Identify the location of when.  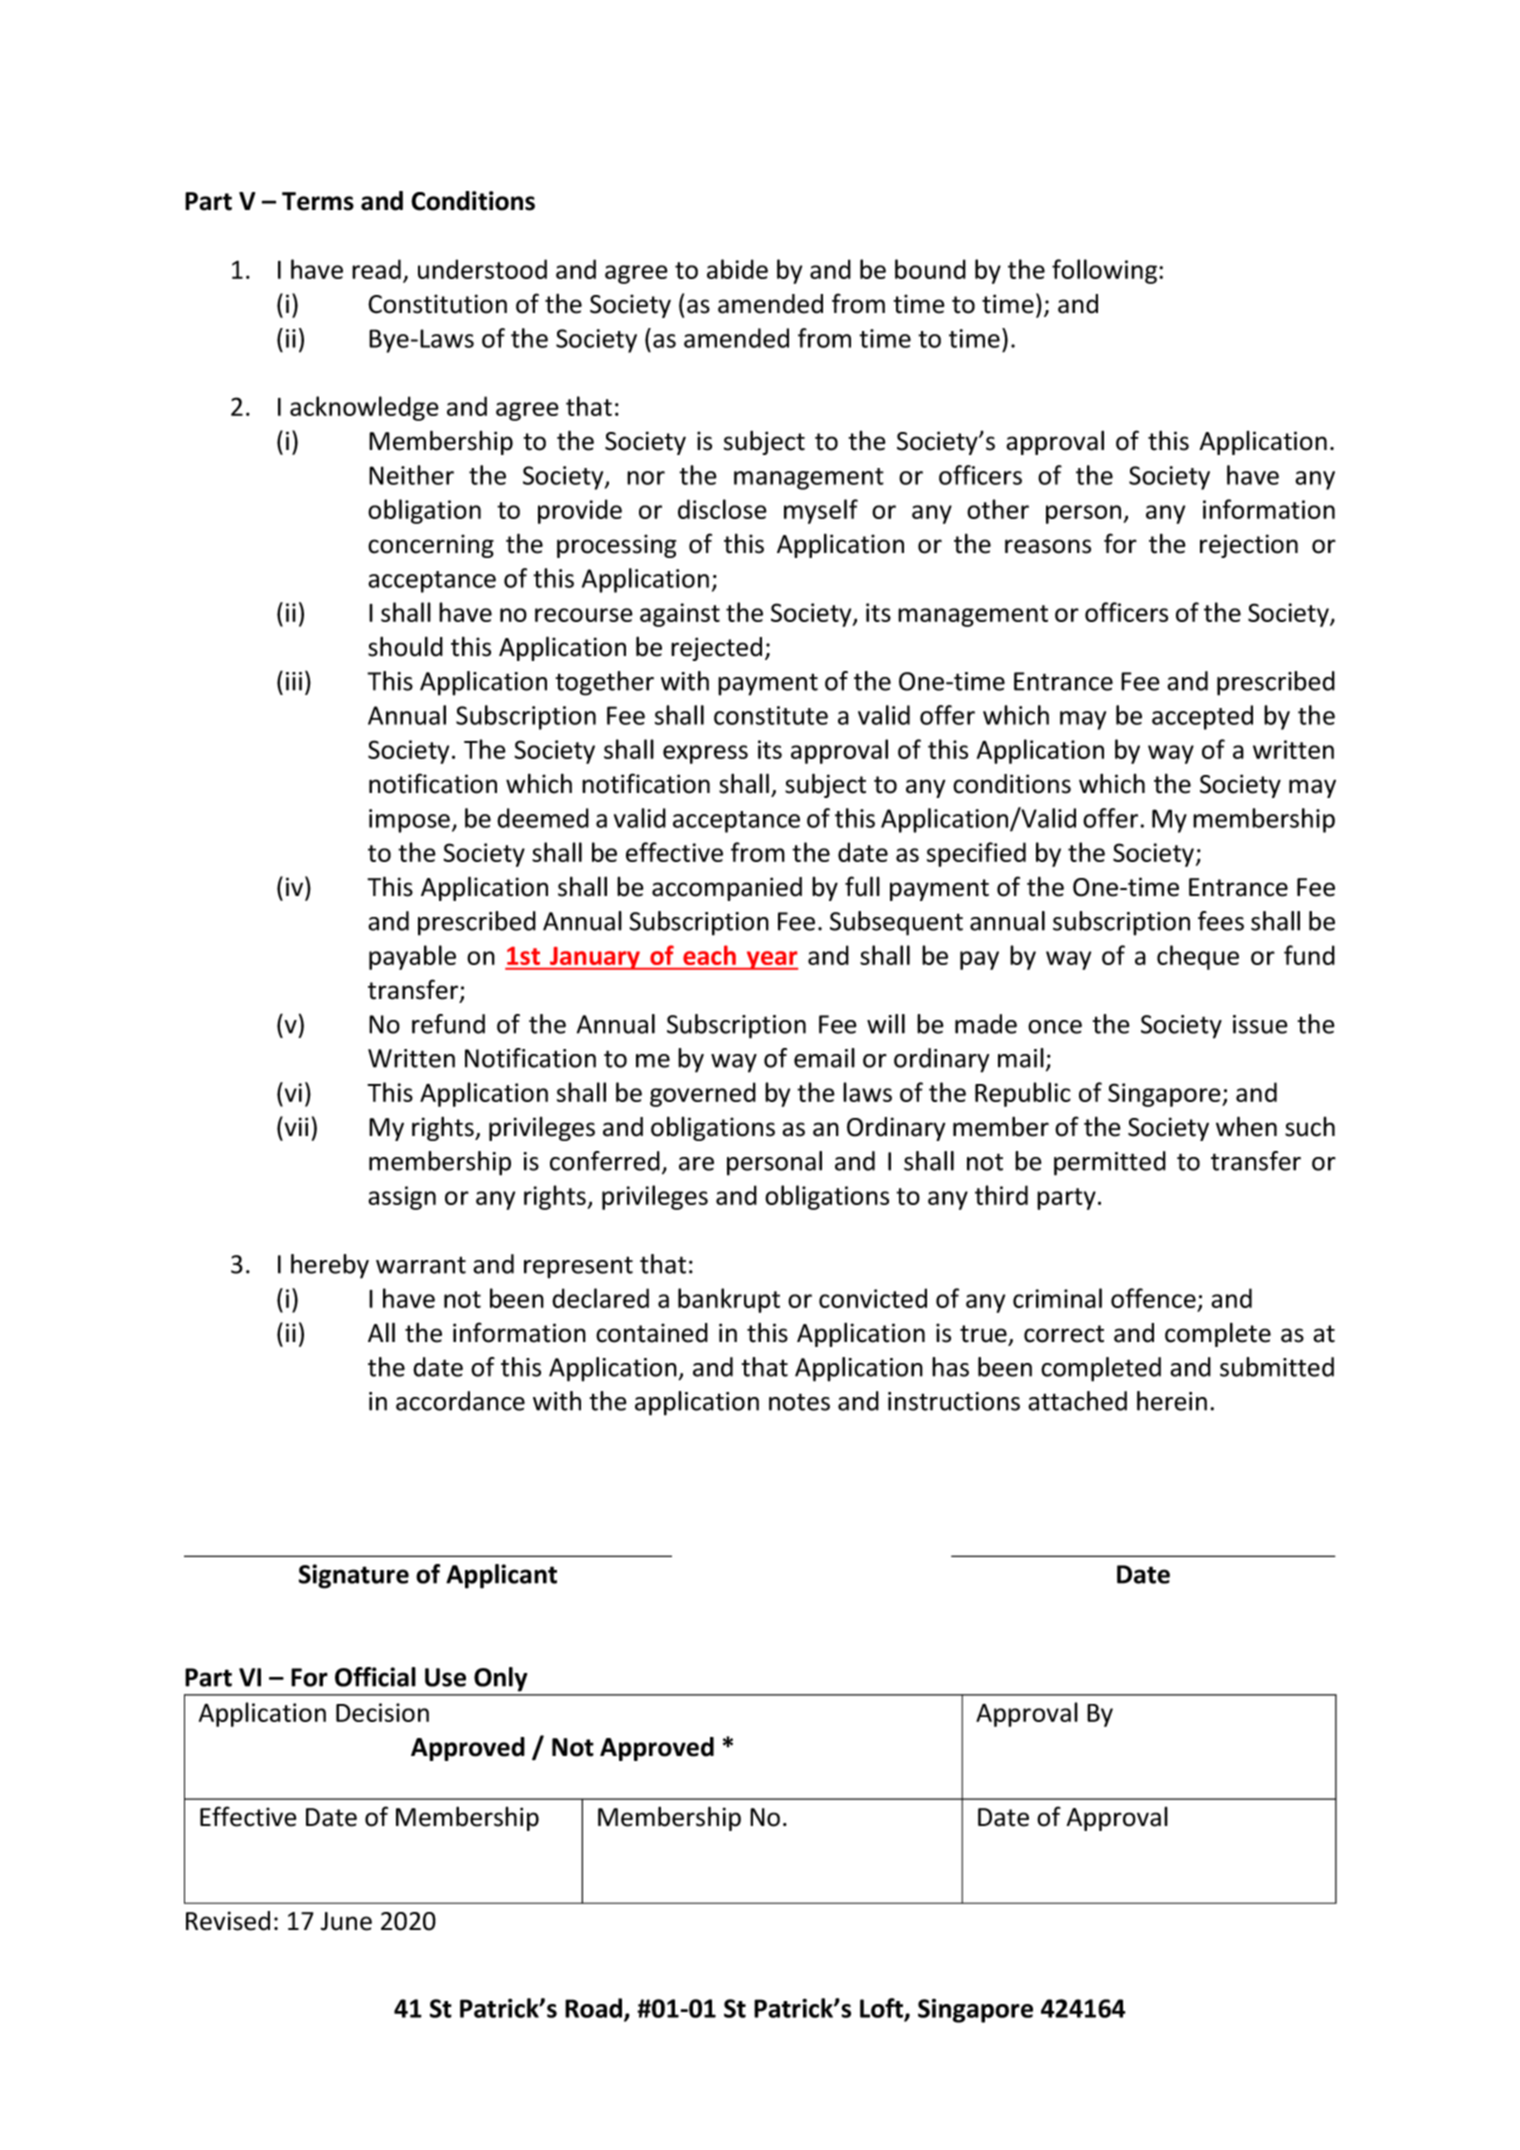
(1246, 1126).
